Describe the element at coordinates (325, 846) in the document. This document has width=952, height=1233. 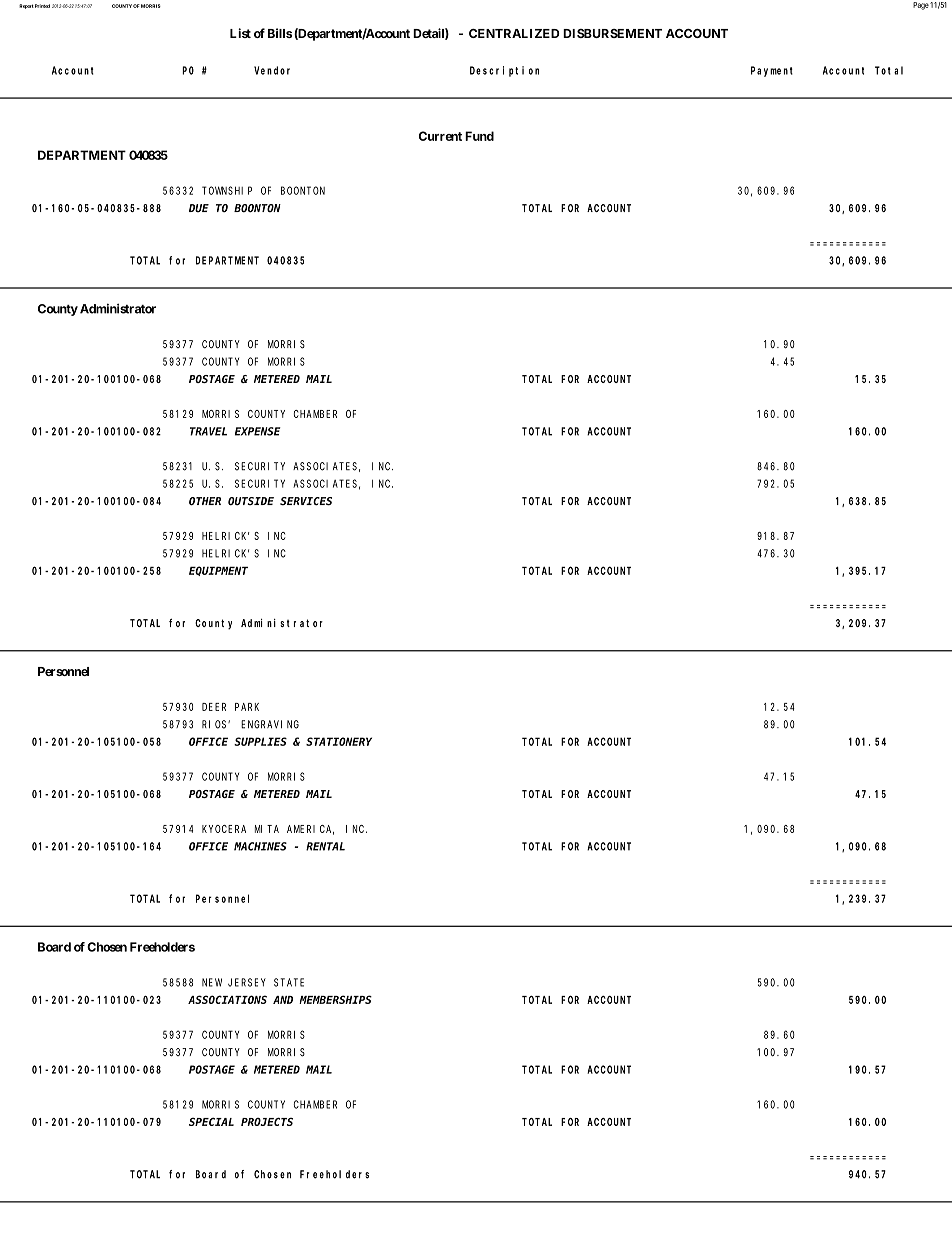
I see `RENTAL` at that location.
